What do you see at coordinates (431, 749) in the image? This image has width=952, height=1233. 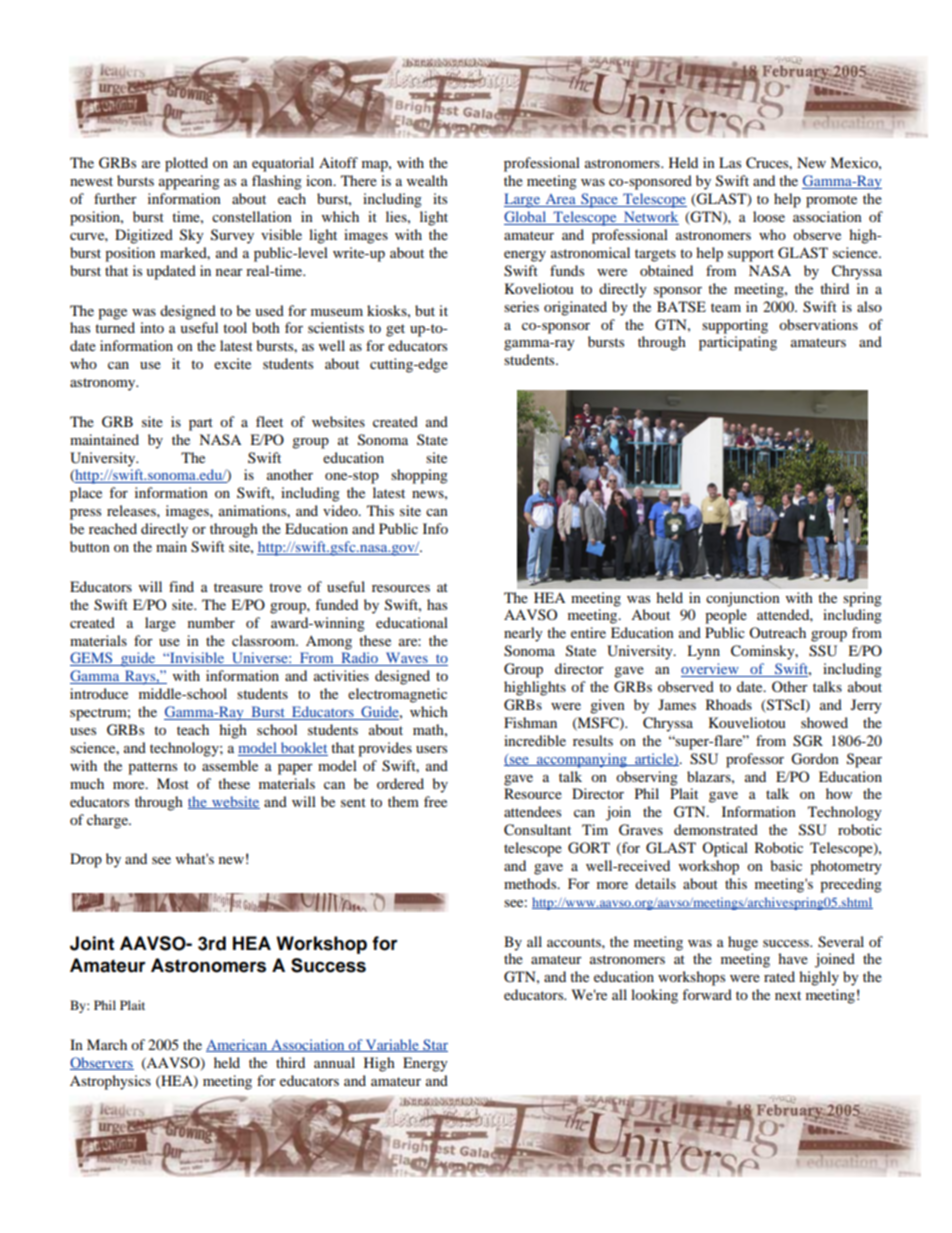 I see `users` at bounding box center [431, 749].
